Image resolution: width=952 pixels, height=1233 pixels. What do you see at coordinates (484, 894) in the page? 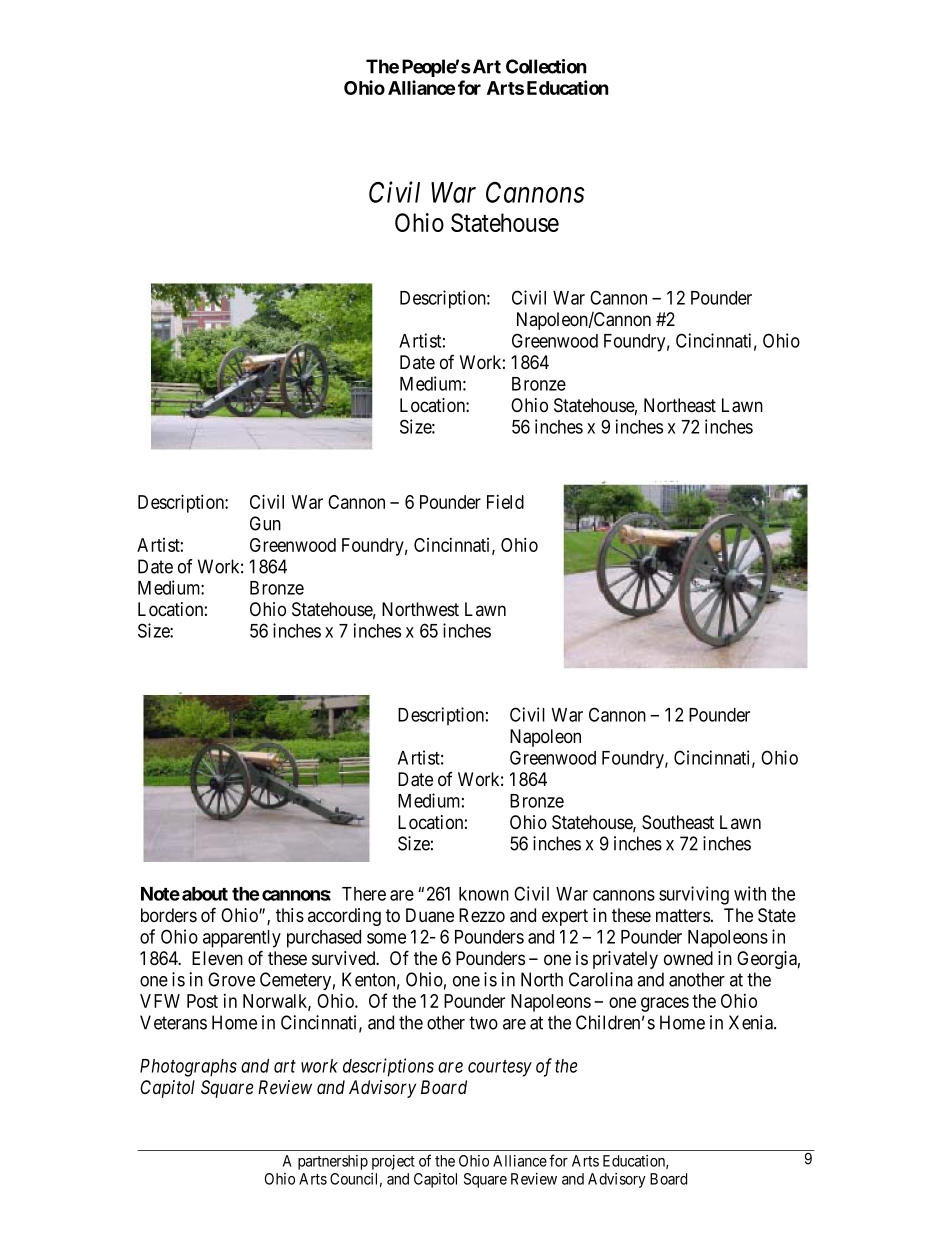
I see `known` at bounding box center [484, 894].
